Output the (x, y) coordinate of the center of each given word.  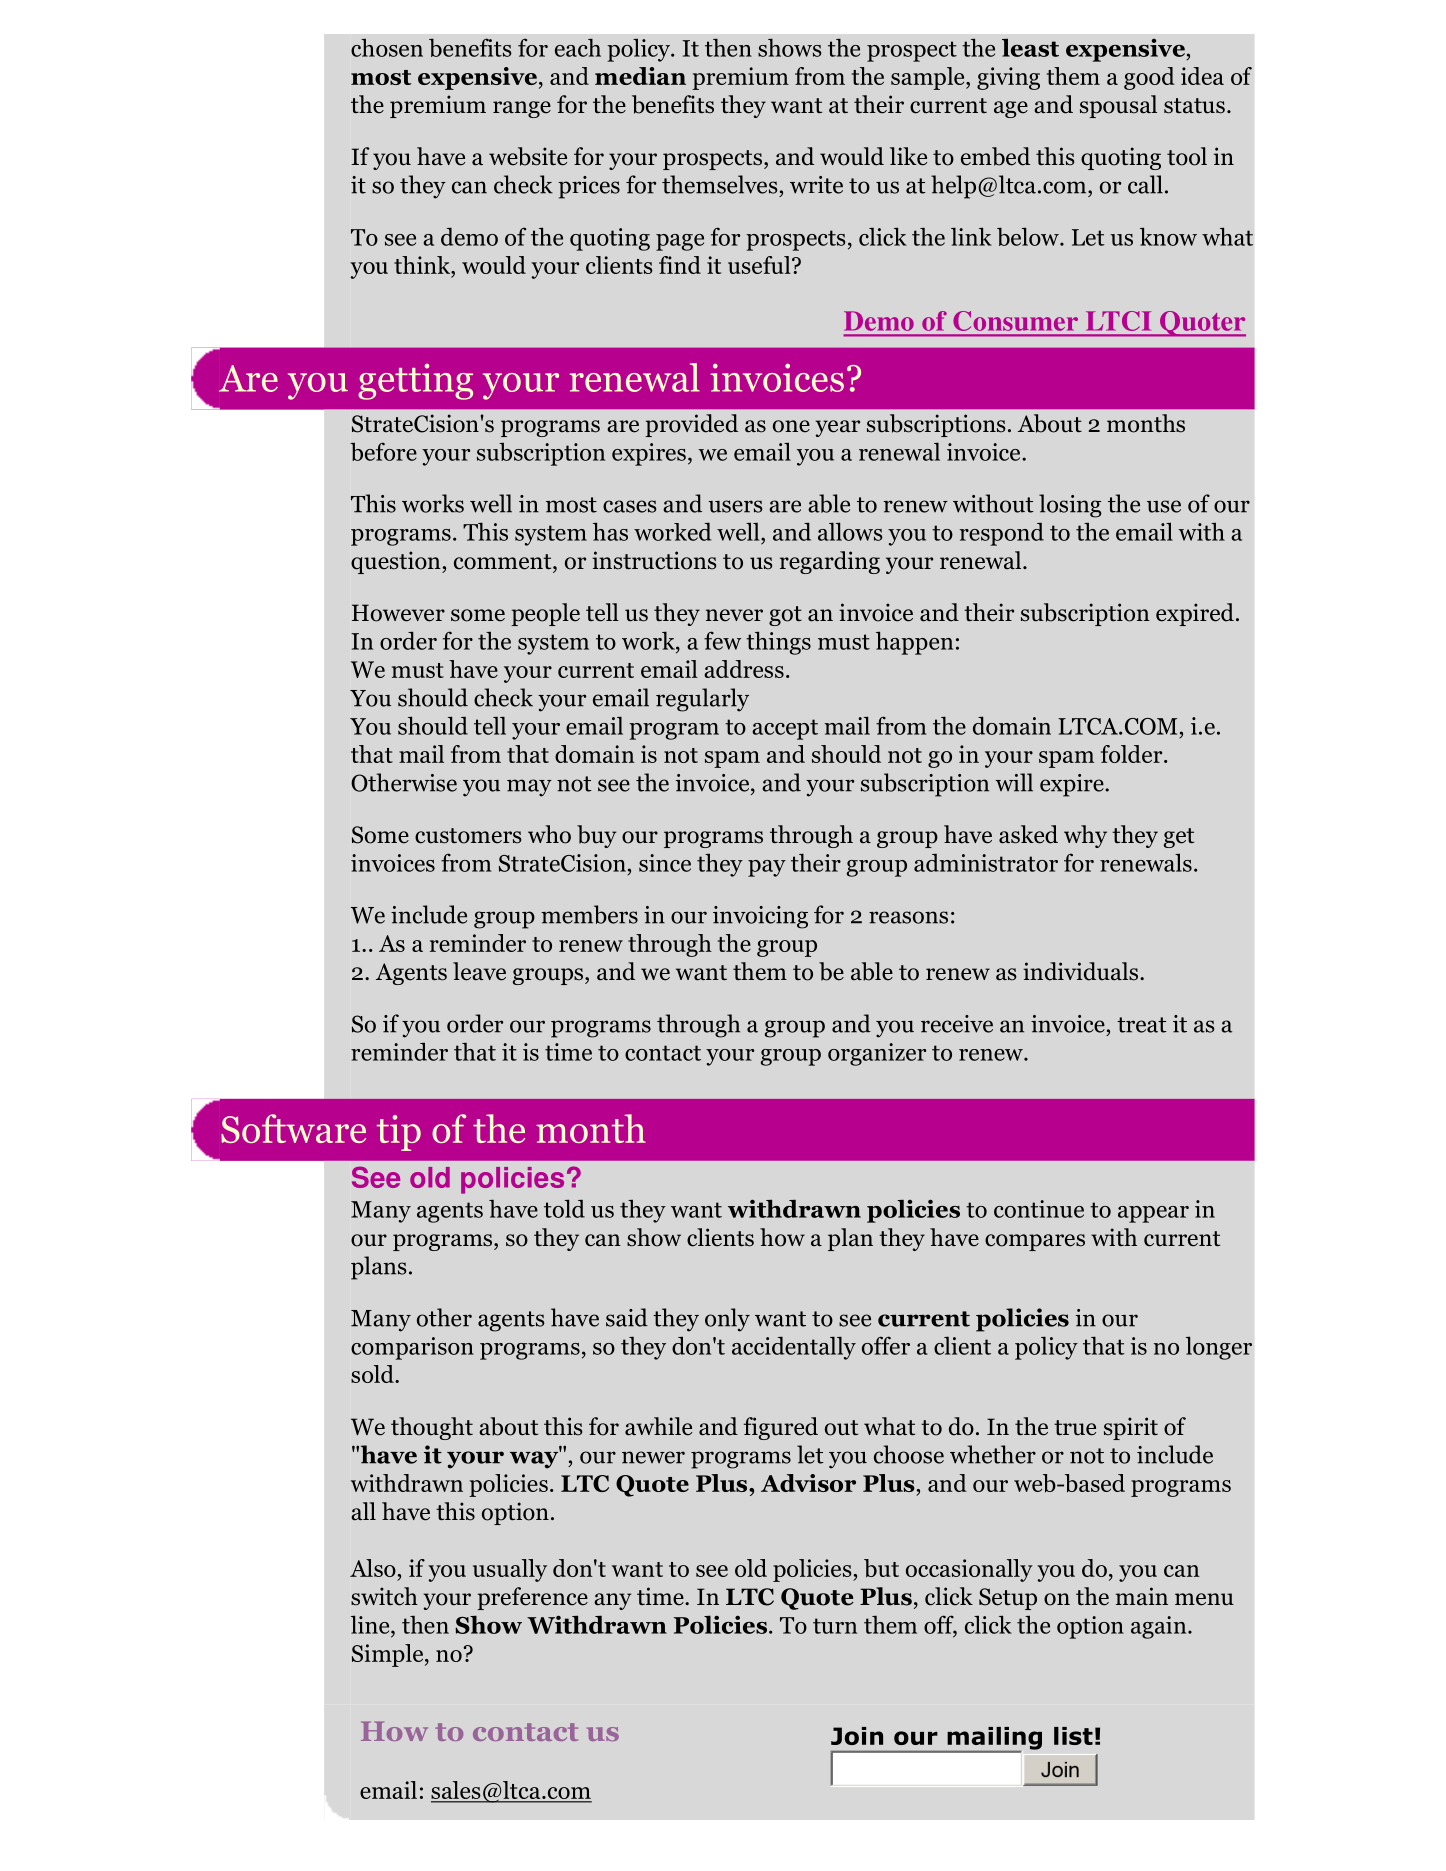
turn (835, 1626)
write (816, 185)
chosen (387, 48)
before (383, 451)
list (1073, 1736)
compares (1035, 1242)
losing (1070, 506)
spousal (1118, 106)
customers (468, 836)
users (735, 506)
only (727, 1320)
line (371, 1624)
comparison (412, 1348)
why (1085, 836)
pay (767, 868)
